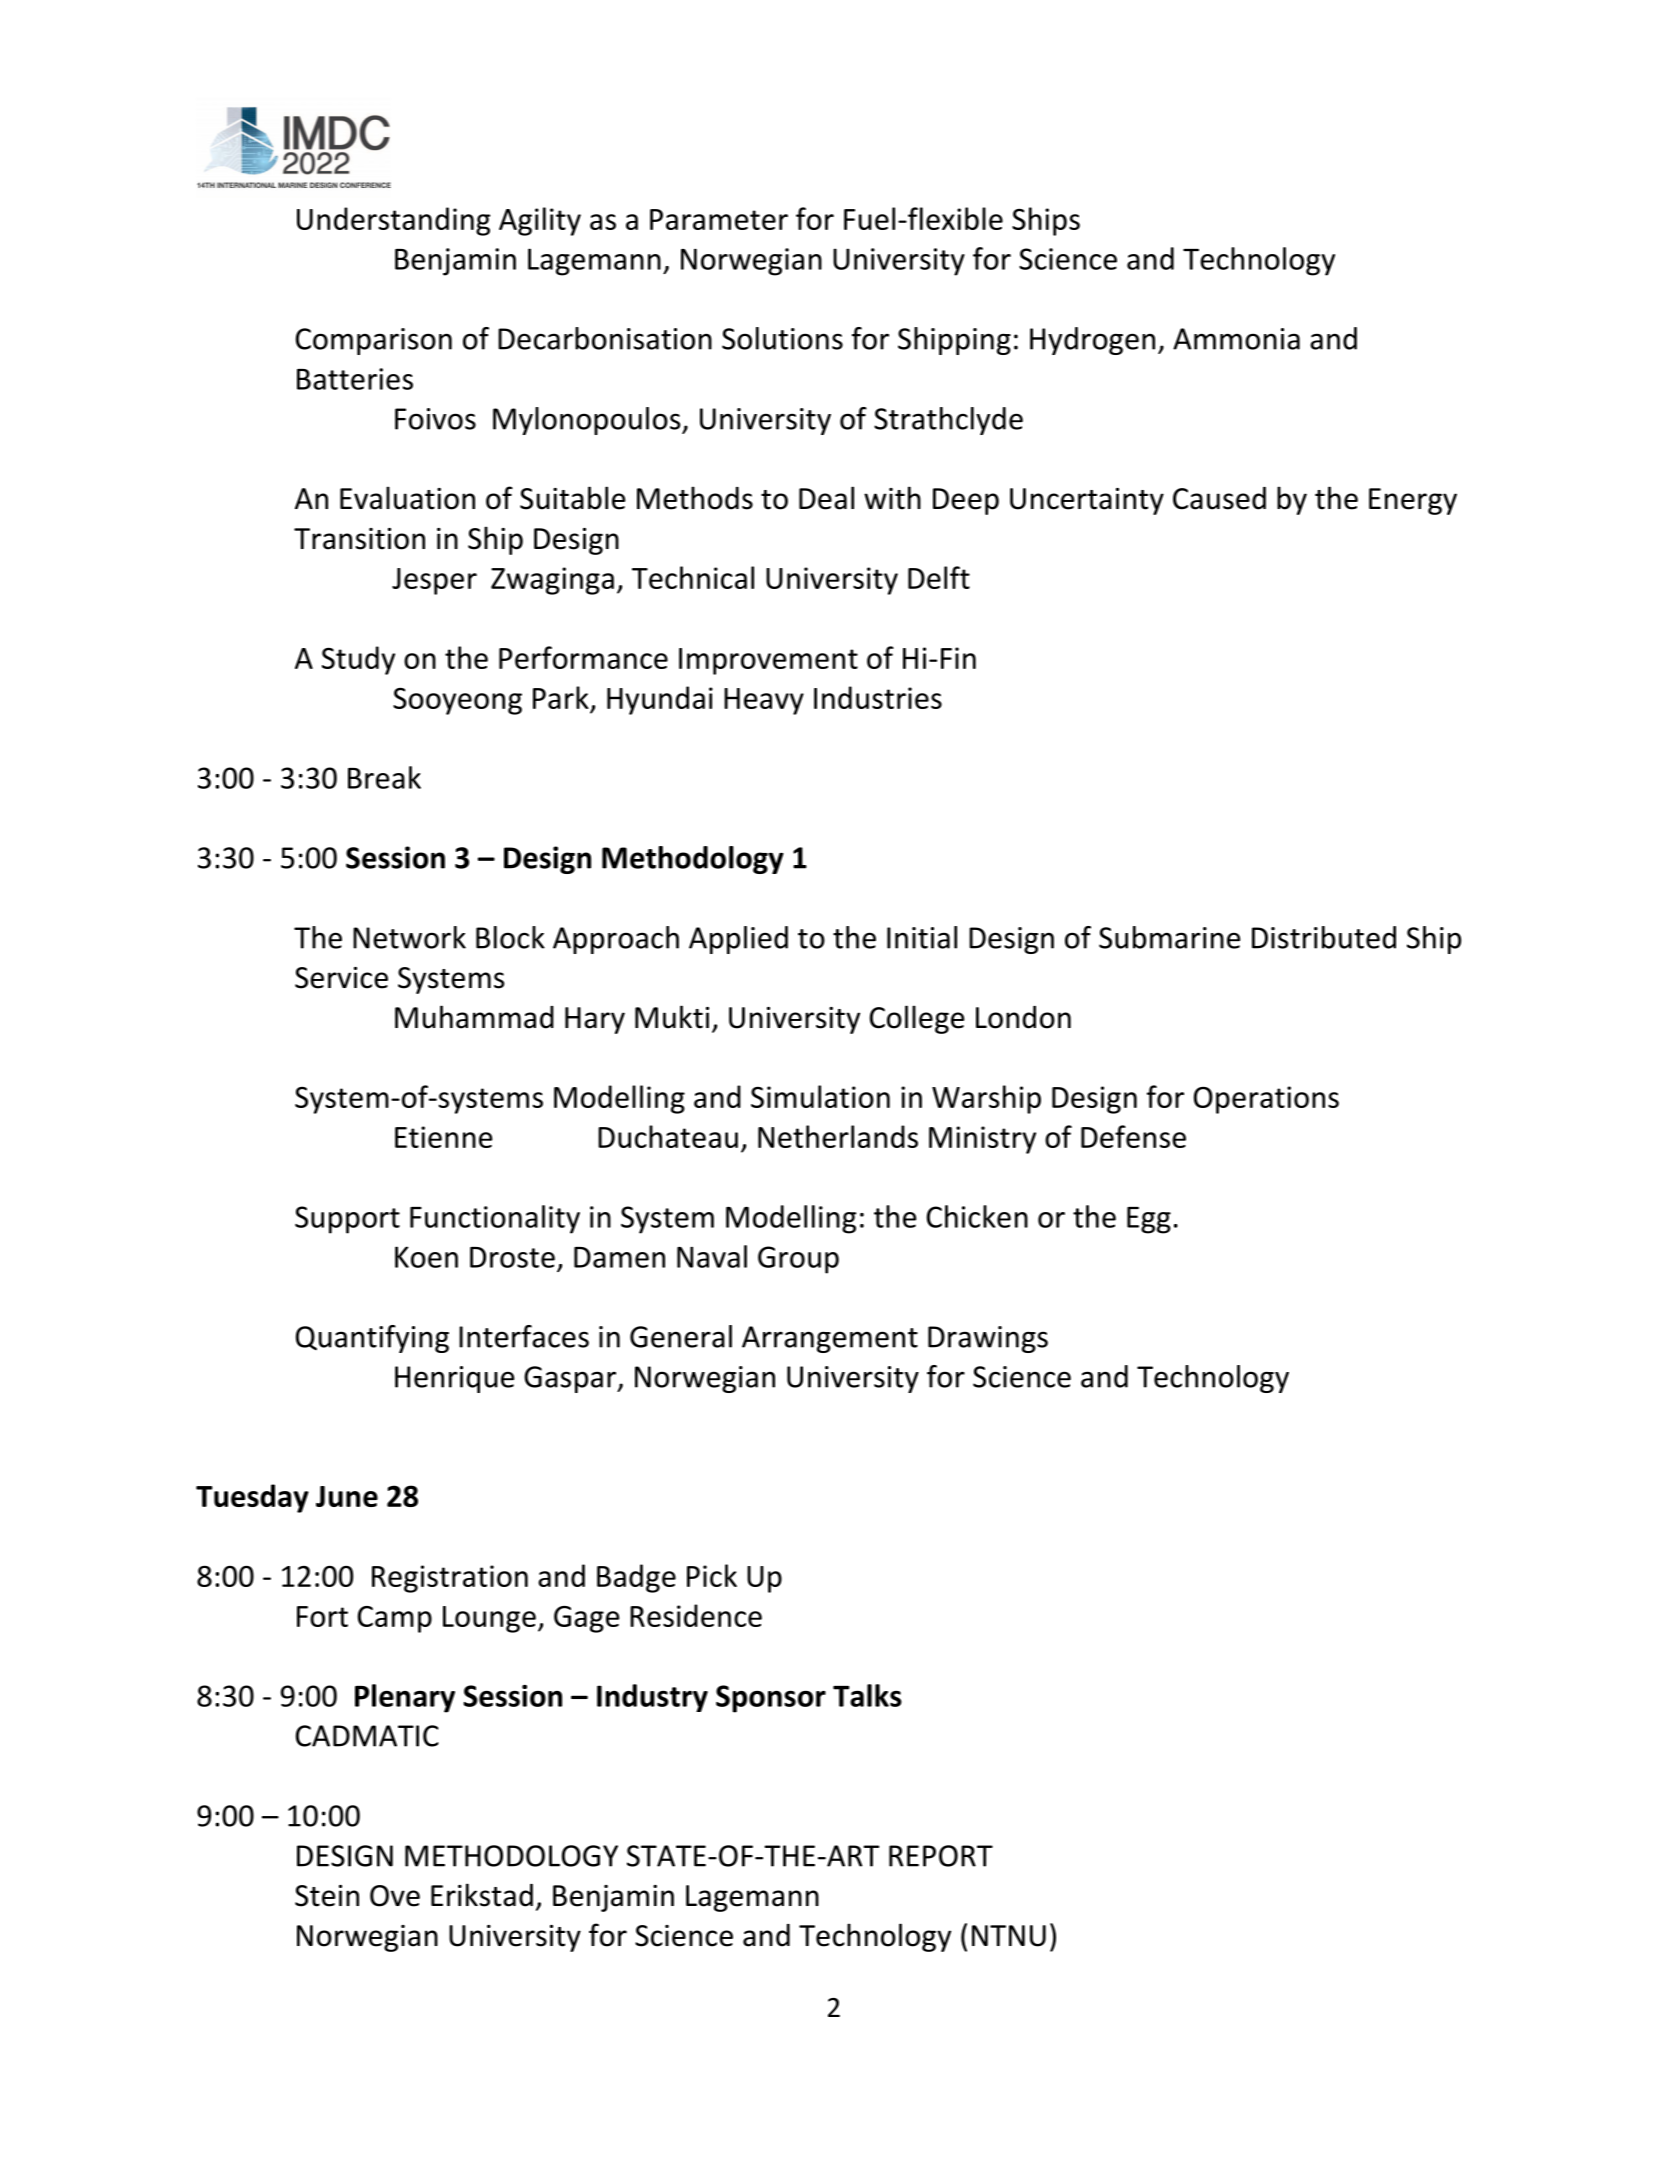  What do you see at coordinates (1266, 1100) in the screenshot?
I see `Operations` at bounding box center [1266, 1100].
